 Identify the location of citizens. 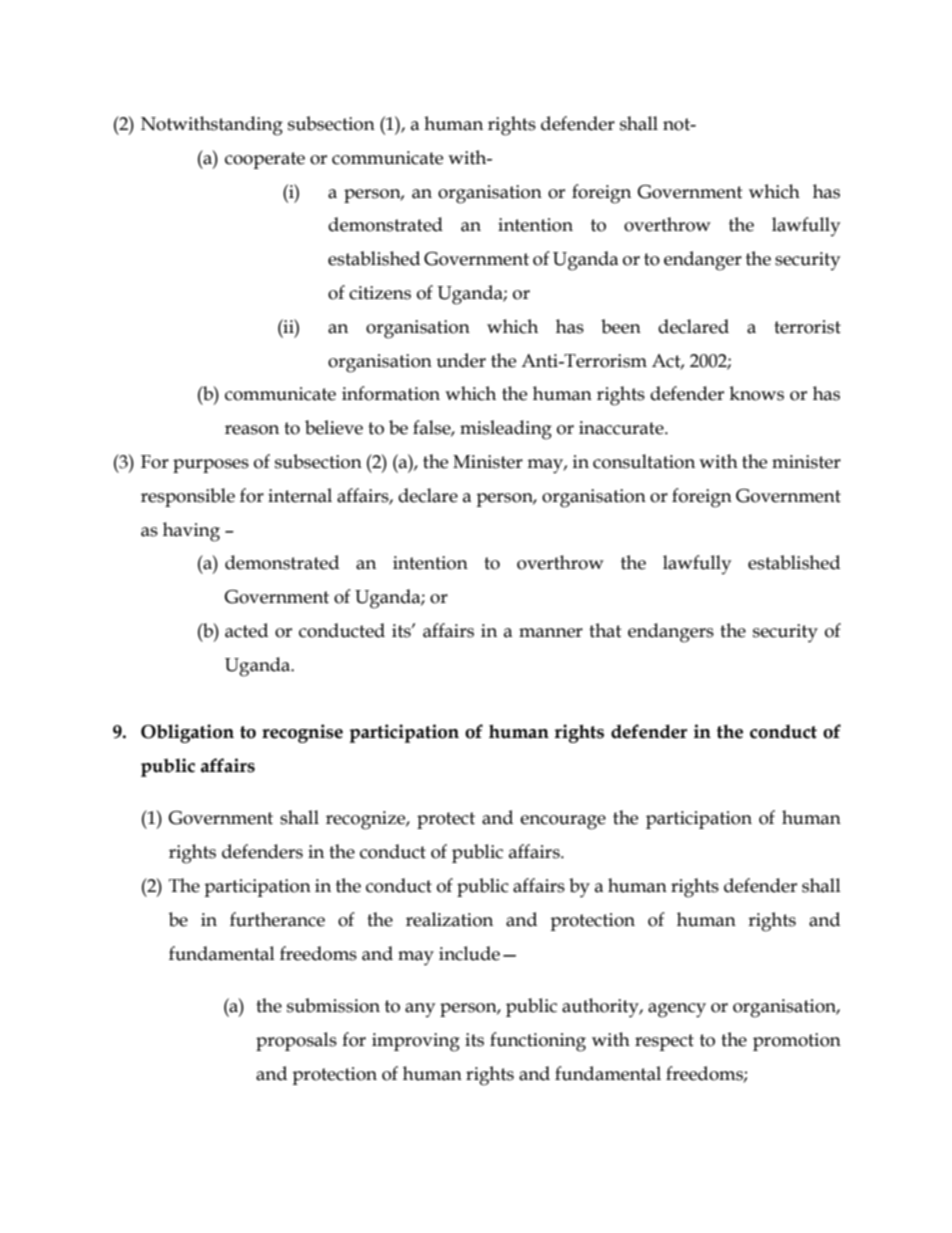
(380, 293).
